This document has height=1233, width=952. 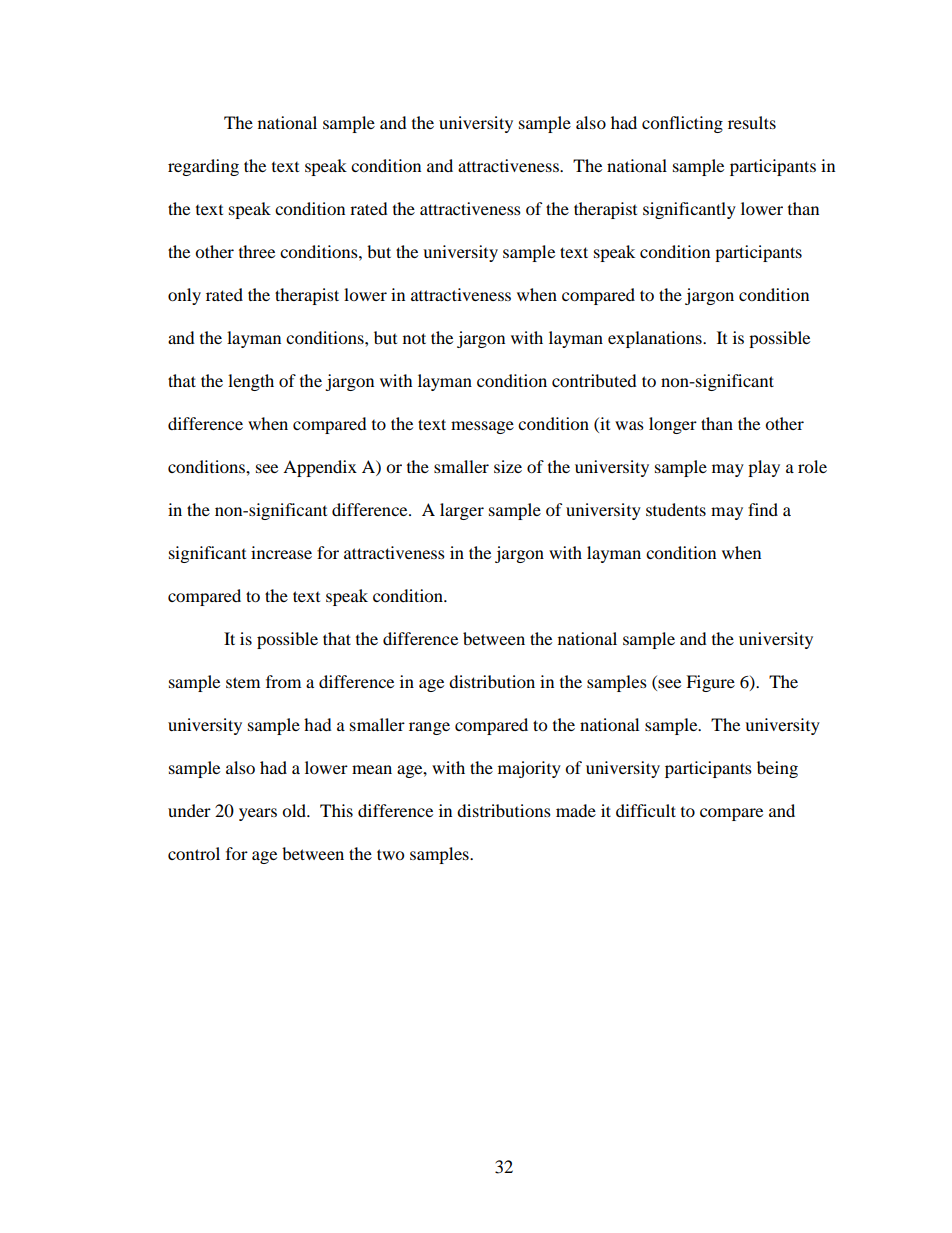 I want to click on only, so click(x=184, y=296).
